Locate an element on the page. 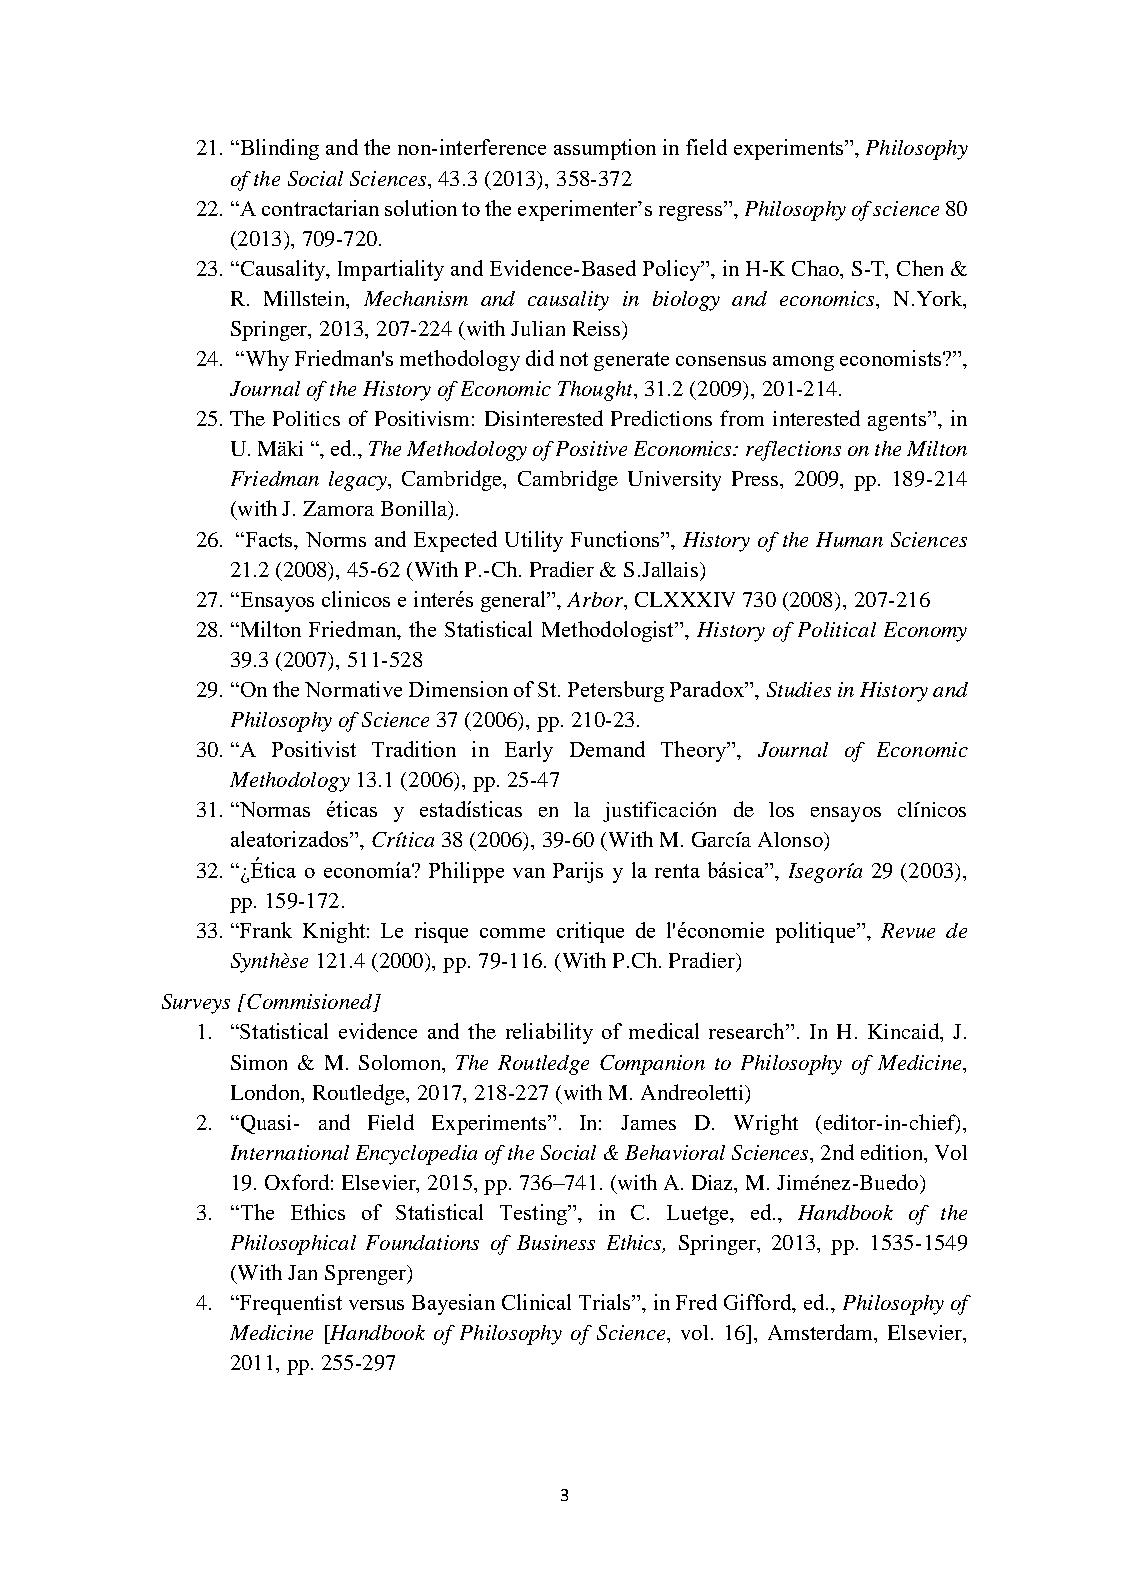 Image resolution: width=1129 pixels, height=1596 pixels. Facts is located at coordinates (269, 539).
